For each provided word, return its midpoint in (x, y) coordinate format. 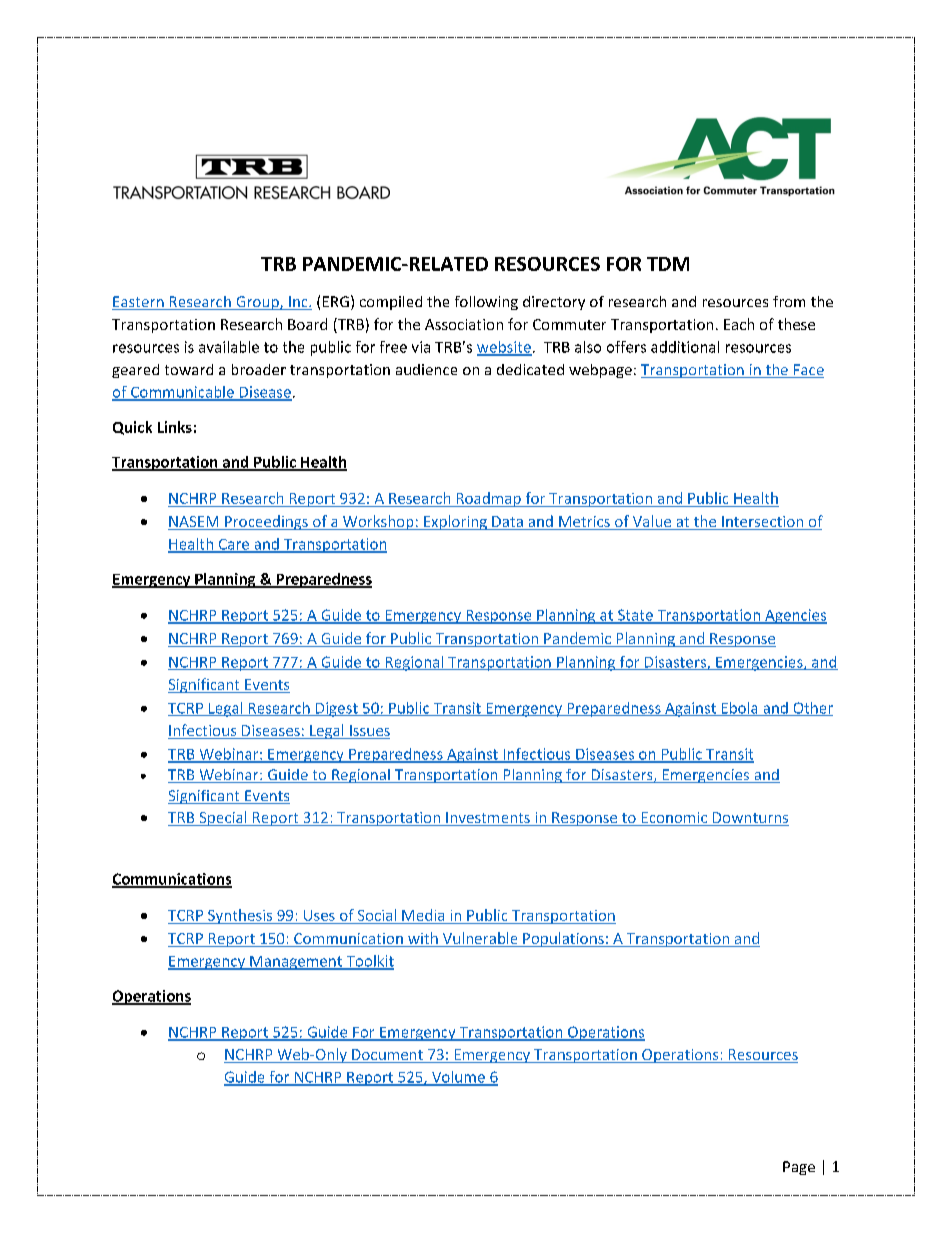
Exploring (455, 522)
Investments (488, 819)
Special (223, 818)
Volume (458, 1078)
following (486, 303)
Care (234, 545)
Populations (563, 939)
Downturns (750, 819)
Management (296, 963)
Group (257, 303)
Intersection (763, 523)
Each (739, 324)
